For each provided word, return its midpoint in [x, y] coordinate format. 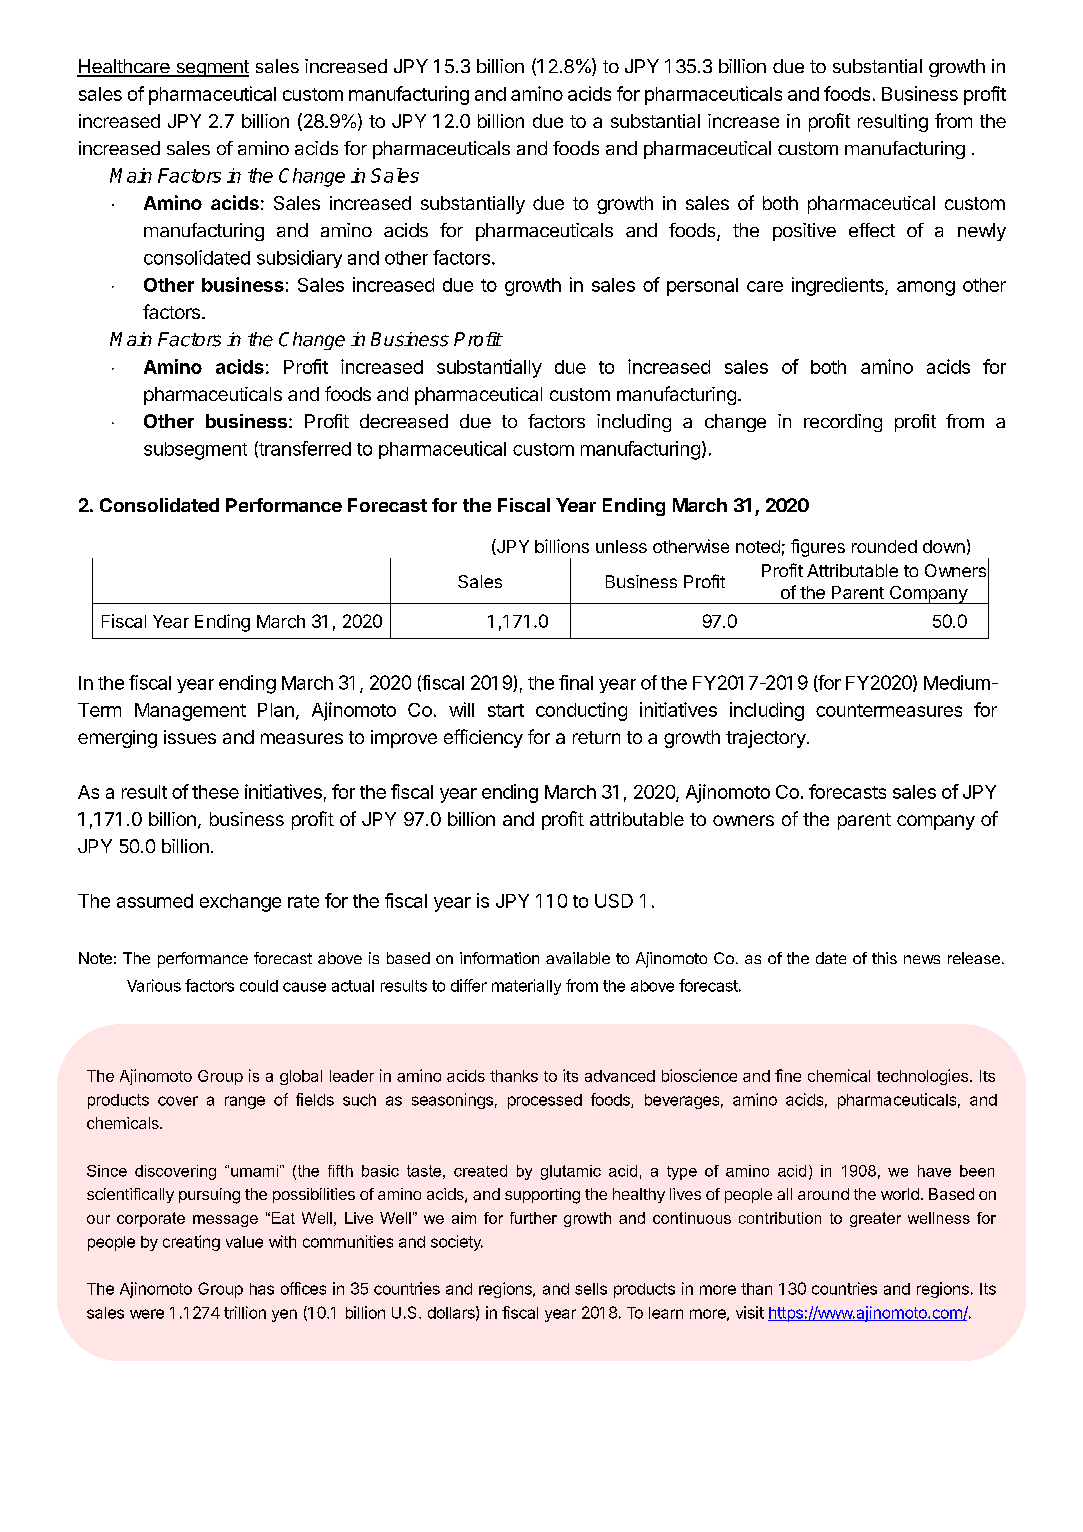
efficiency [483, 738]
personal [702, 287]
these [215, 792]
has [262, 1289]
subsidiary [299, 259]
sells [591, 1289]
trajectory [767, 739]
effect [872, 230]
